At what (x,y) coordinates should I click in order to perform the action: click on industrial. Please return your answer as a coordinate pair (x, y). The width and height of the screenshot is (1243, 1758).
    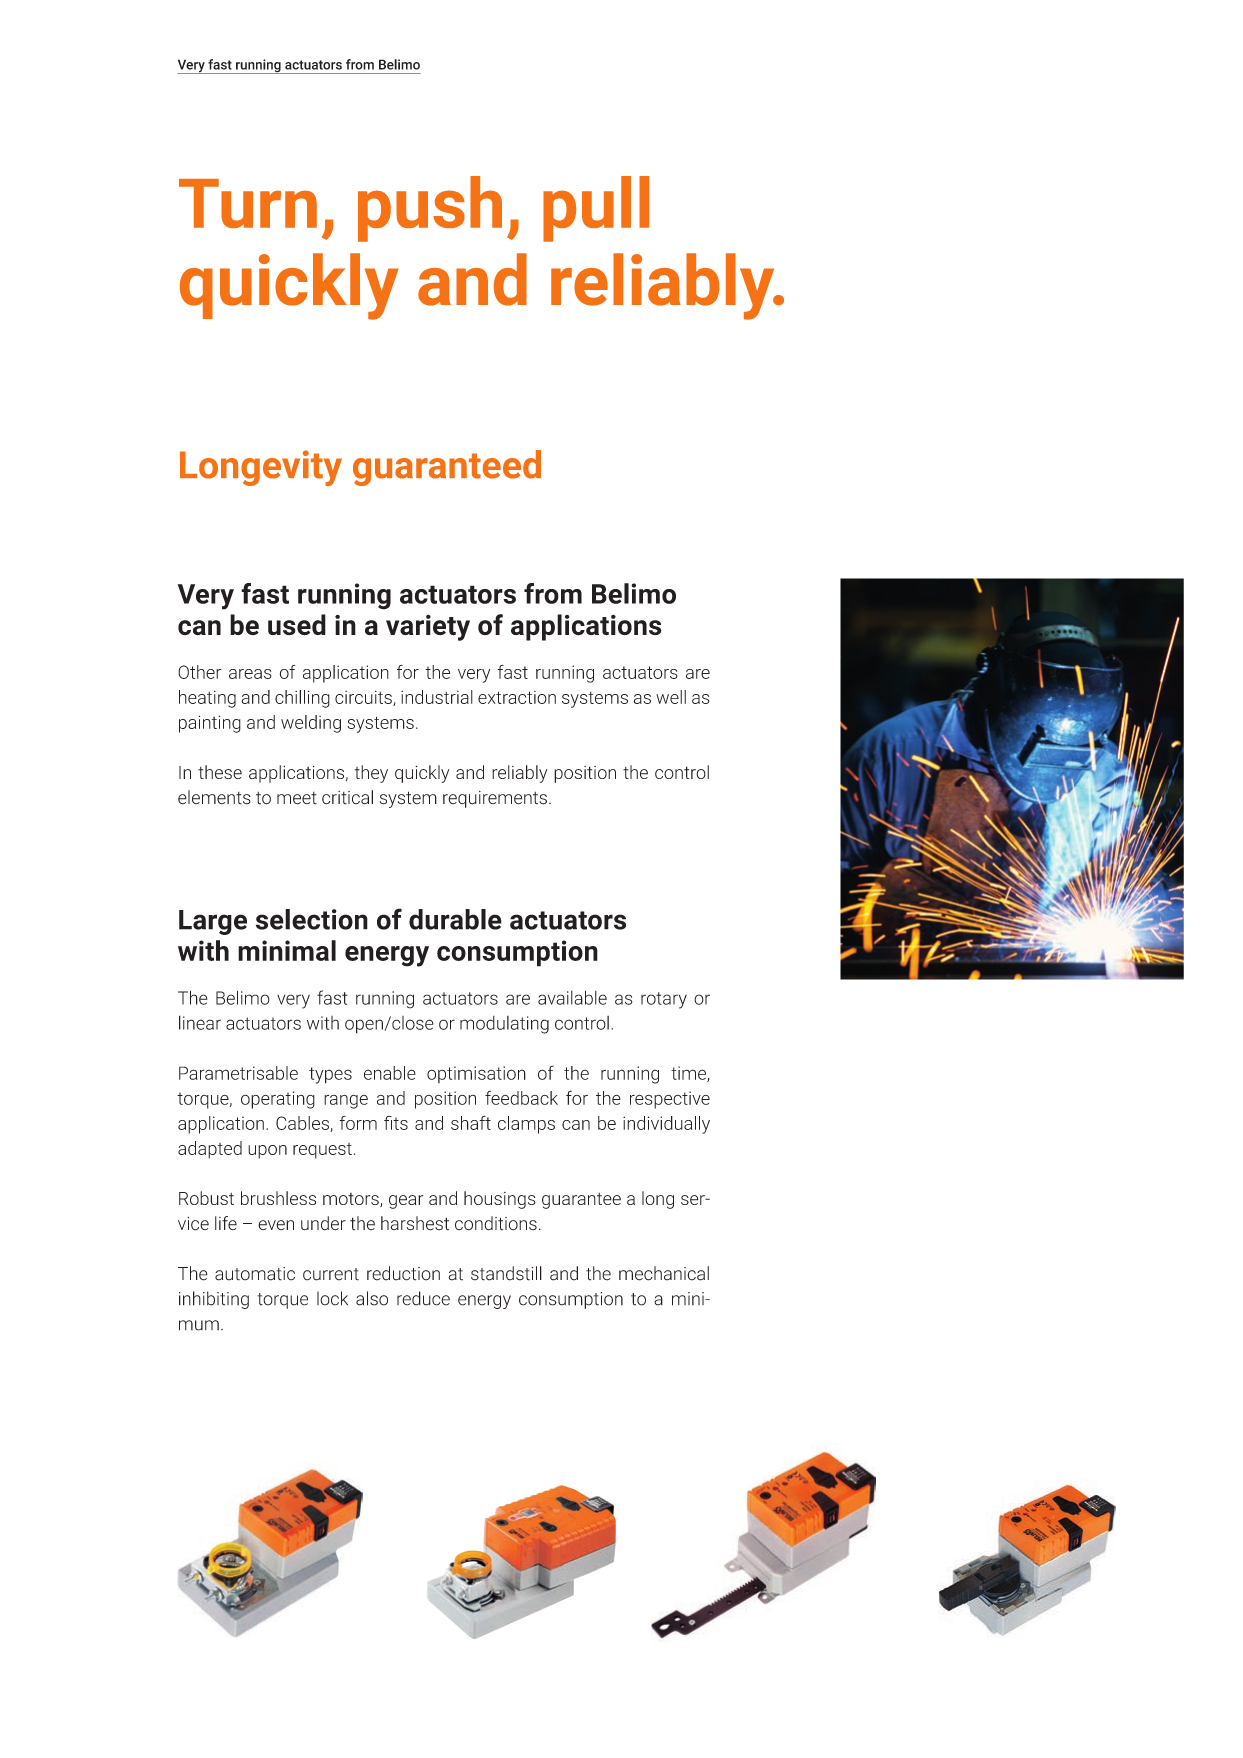
    Looking at the image, I should click on (437, 697).
